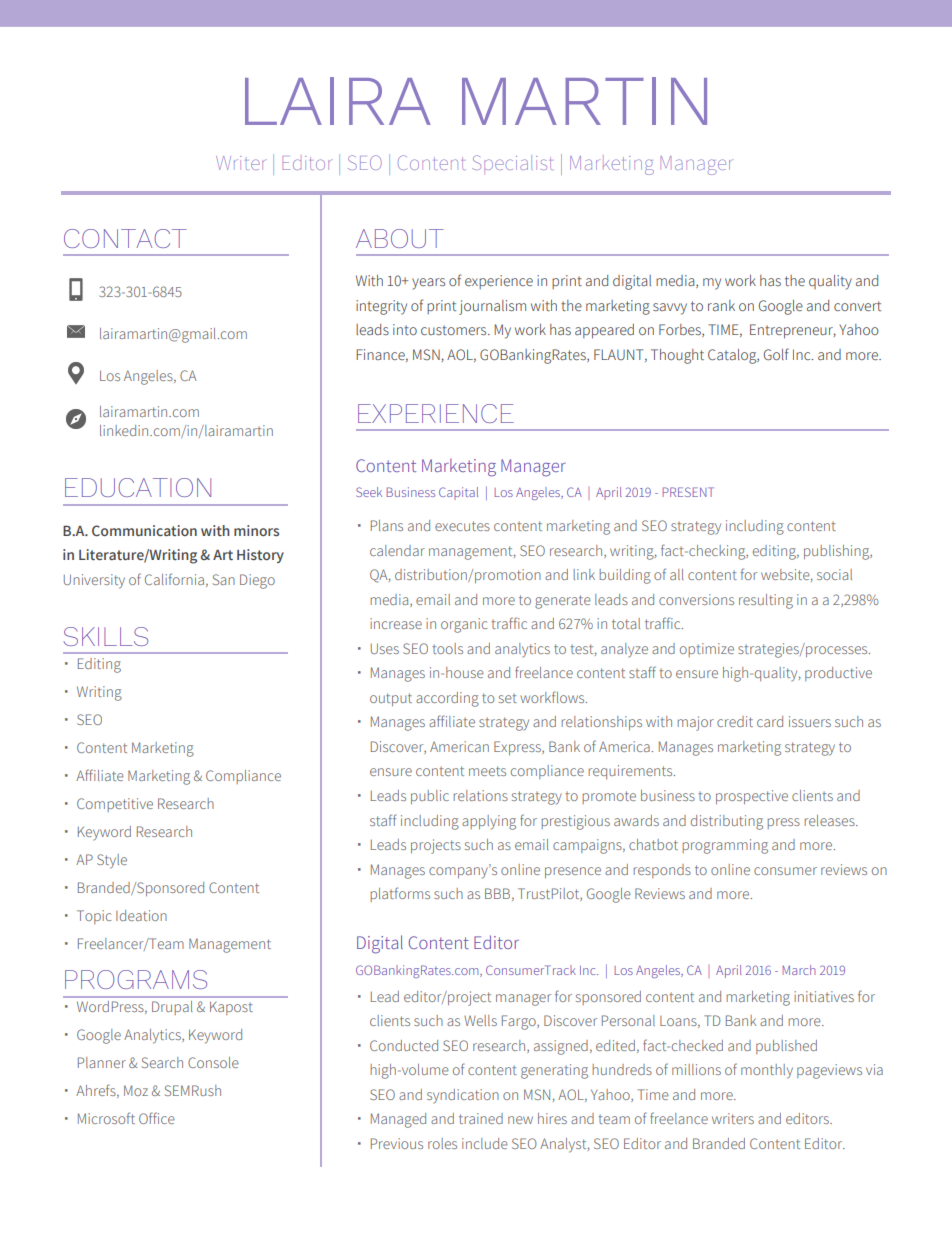 The image size is (952, 1233). I want to click on CONTACT, so click(125, 238).
